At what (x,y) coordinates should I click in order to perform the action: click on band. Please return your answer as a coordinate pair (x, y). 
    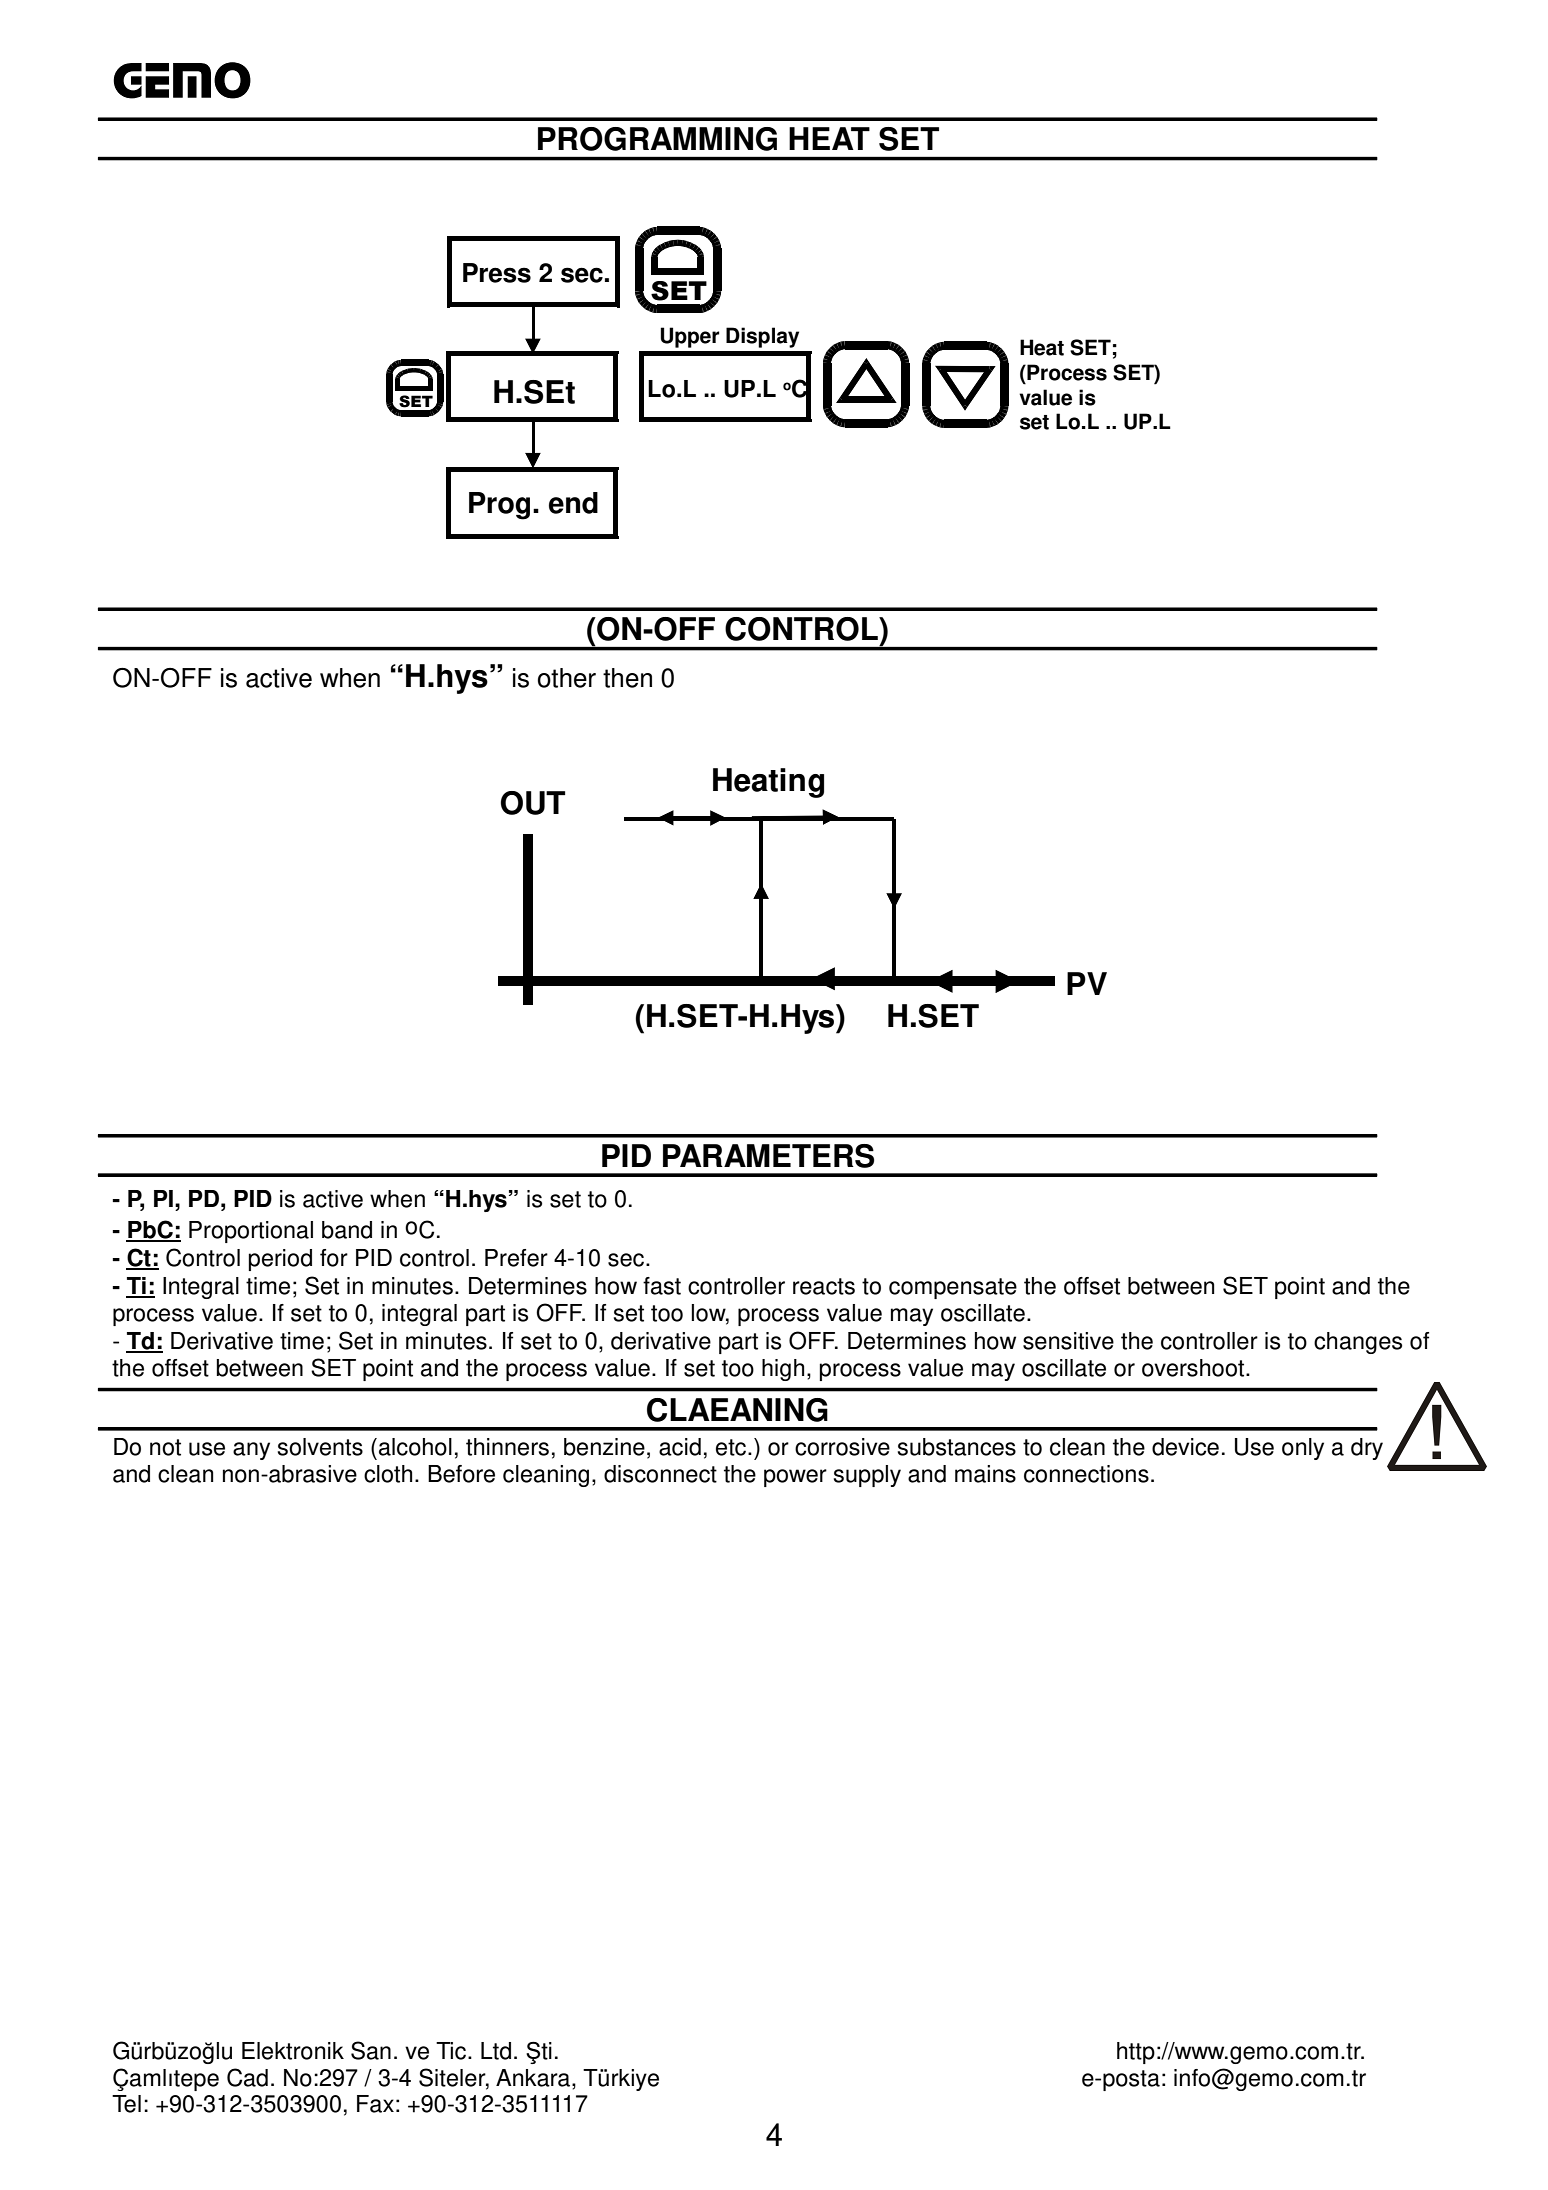
    Looking at the image, I should click on (347, 1230).
